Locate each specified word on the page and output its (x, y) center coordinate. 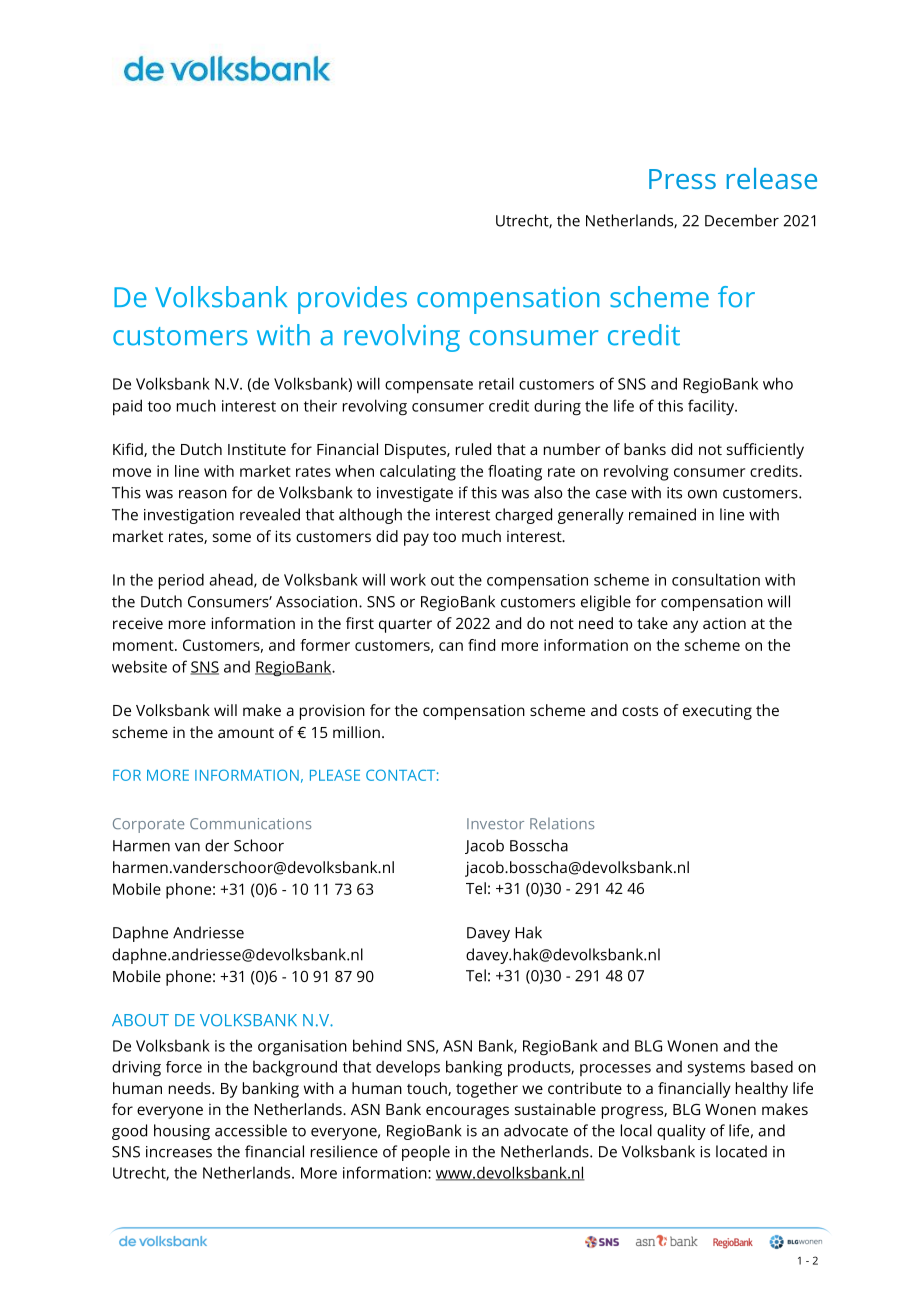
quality (681, 1132)
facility (712, 407)
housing (182, 1132)
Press (682, 179)
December (742, 220)
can (451, 646)
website (139, 666)
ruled (473, 449)
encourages (467, 1112)
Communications (250, 823)
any (685, 626)
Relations (562, 823)
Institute (257, 449)
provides (352, 300)
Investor (495, 823)
